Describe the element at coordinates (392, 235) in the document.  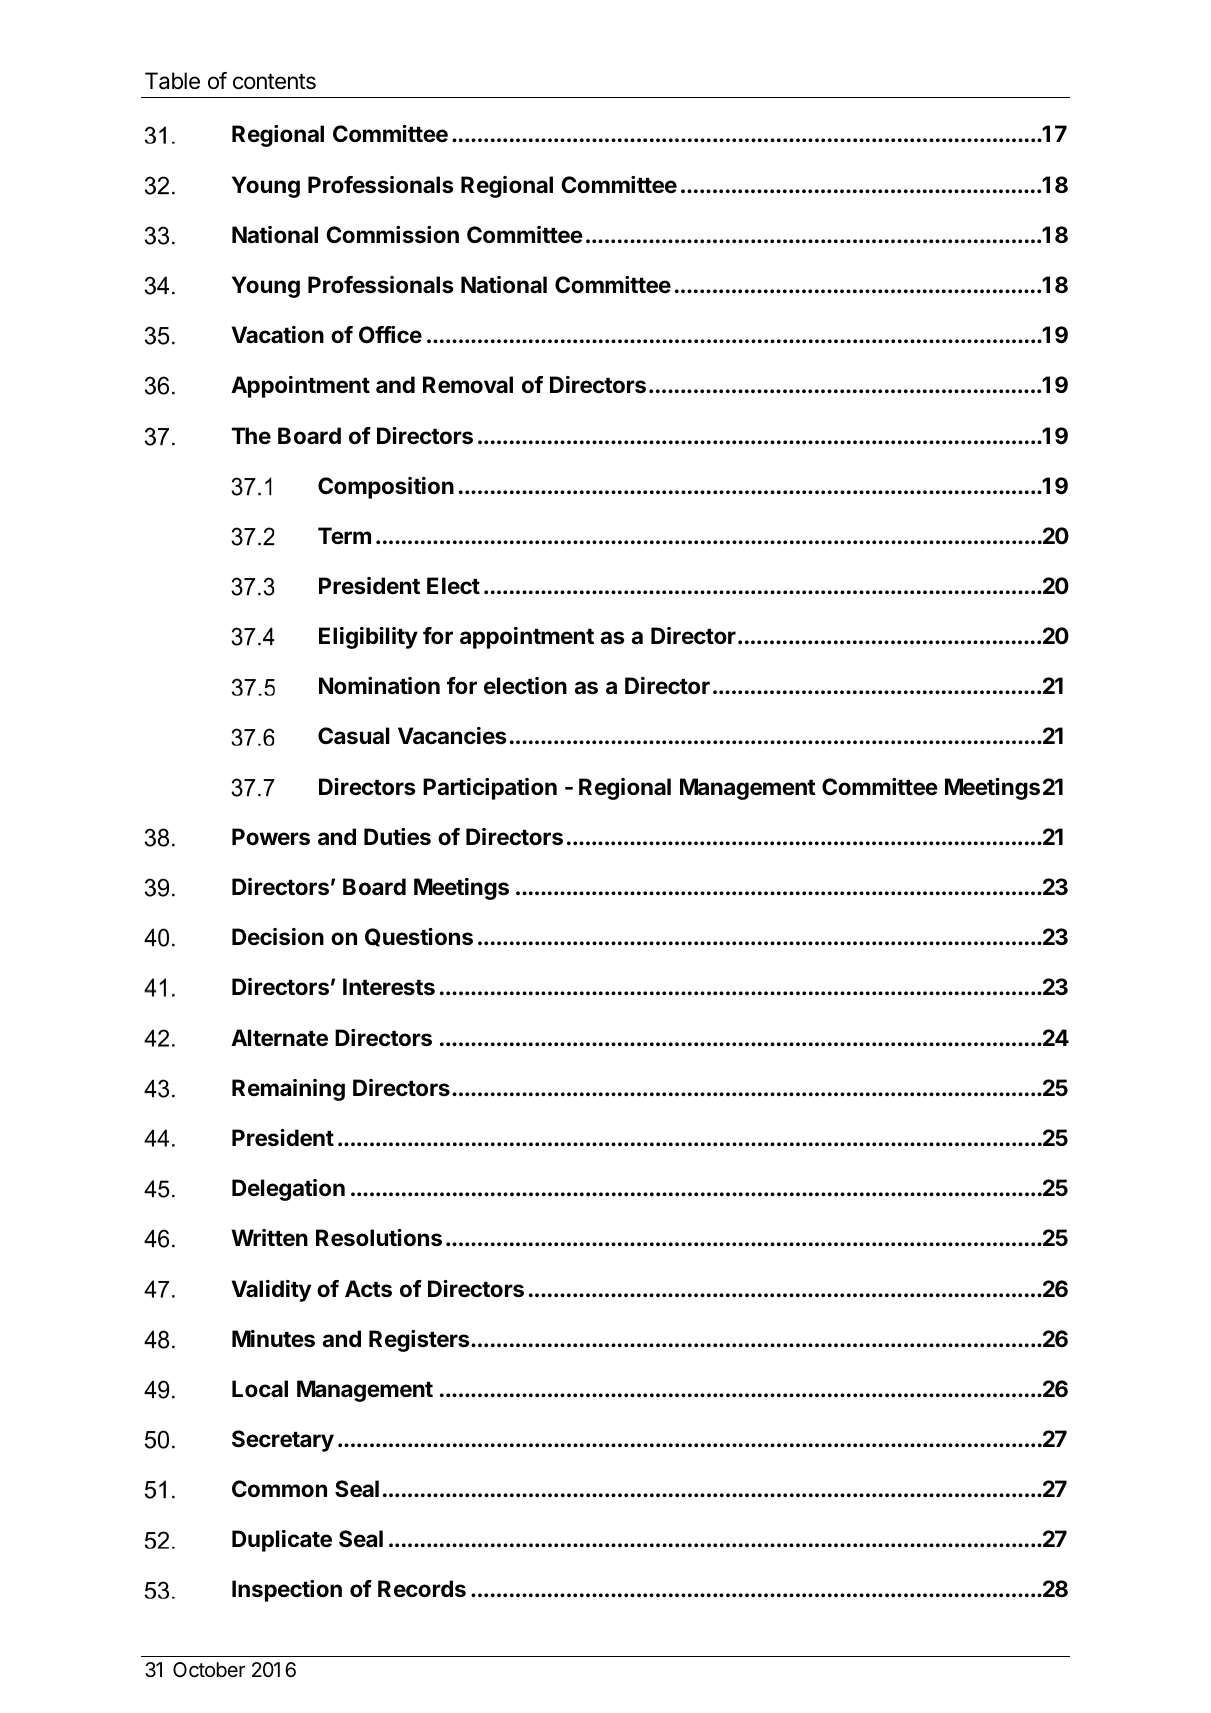
I see `Commission` at that location.
